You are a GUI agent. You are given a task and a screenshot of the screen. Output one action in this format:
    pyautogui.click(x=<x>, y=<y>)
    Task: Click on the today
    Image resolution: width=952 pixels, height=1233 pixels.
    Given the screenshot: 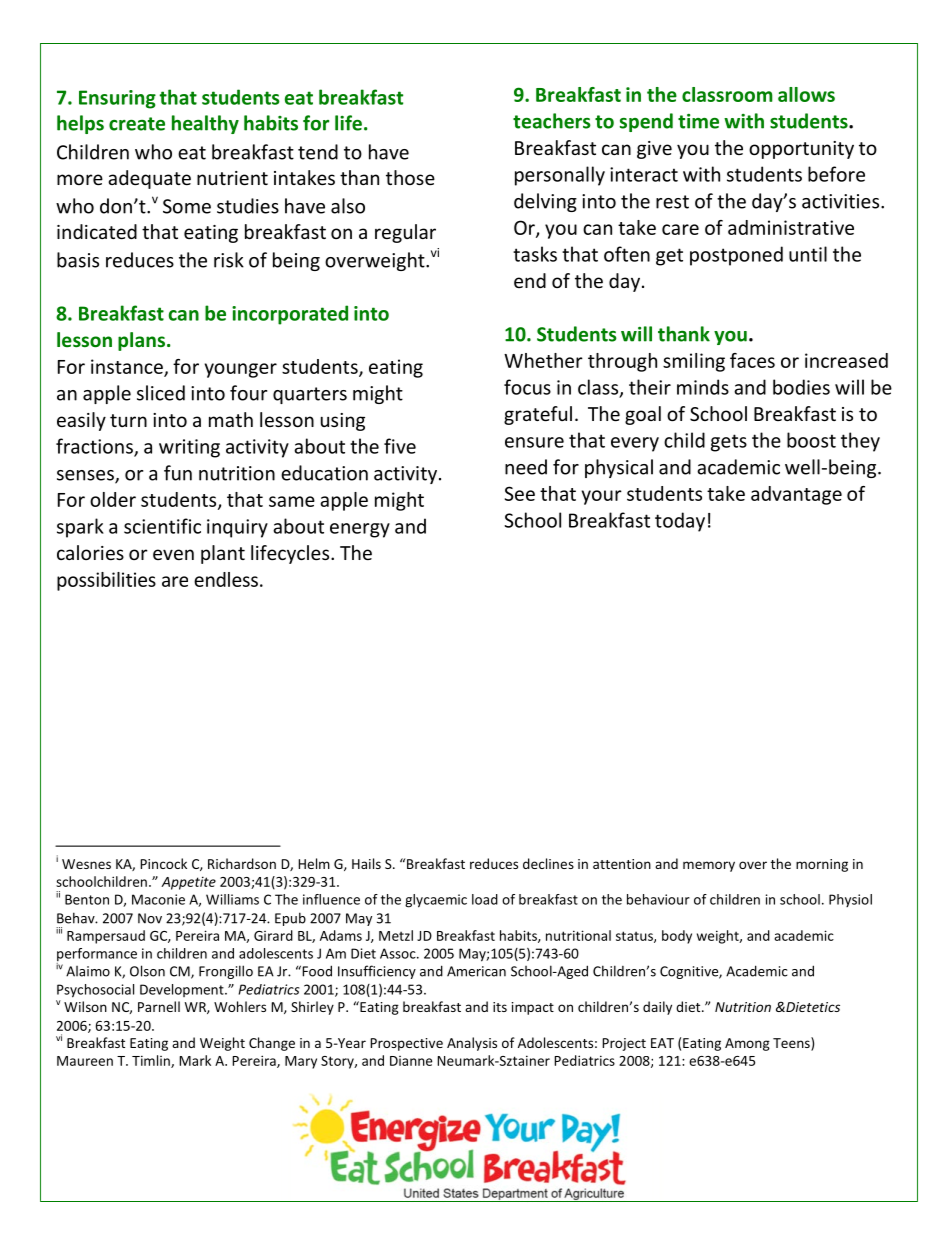 What is the action you would take?
    pyautogui.click(x=680, y=522)
